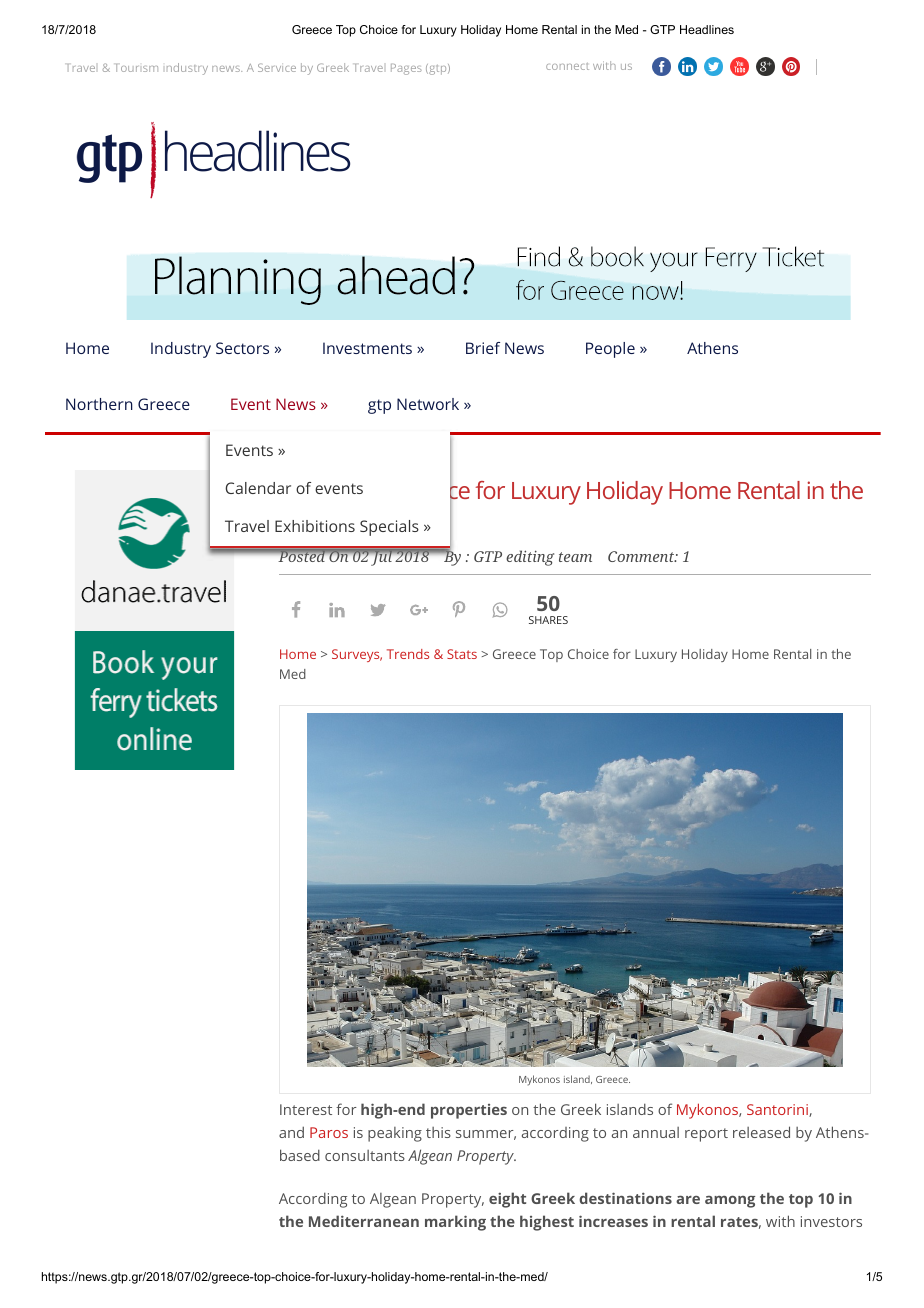  Describe the element at coordinates (406, 69) in the document. I see `Pages` at that location.
